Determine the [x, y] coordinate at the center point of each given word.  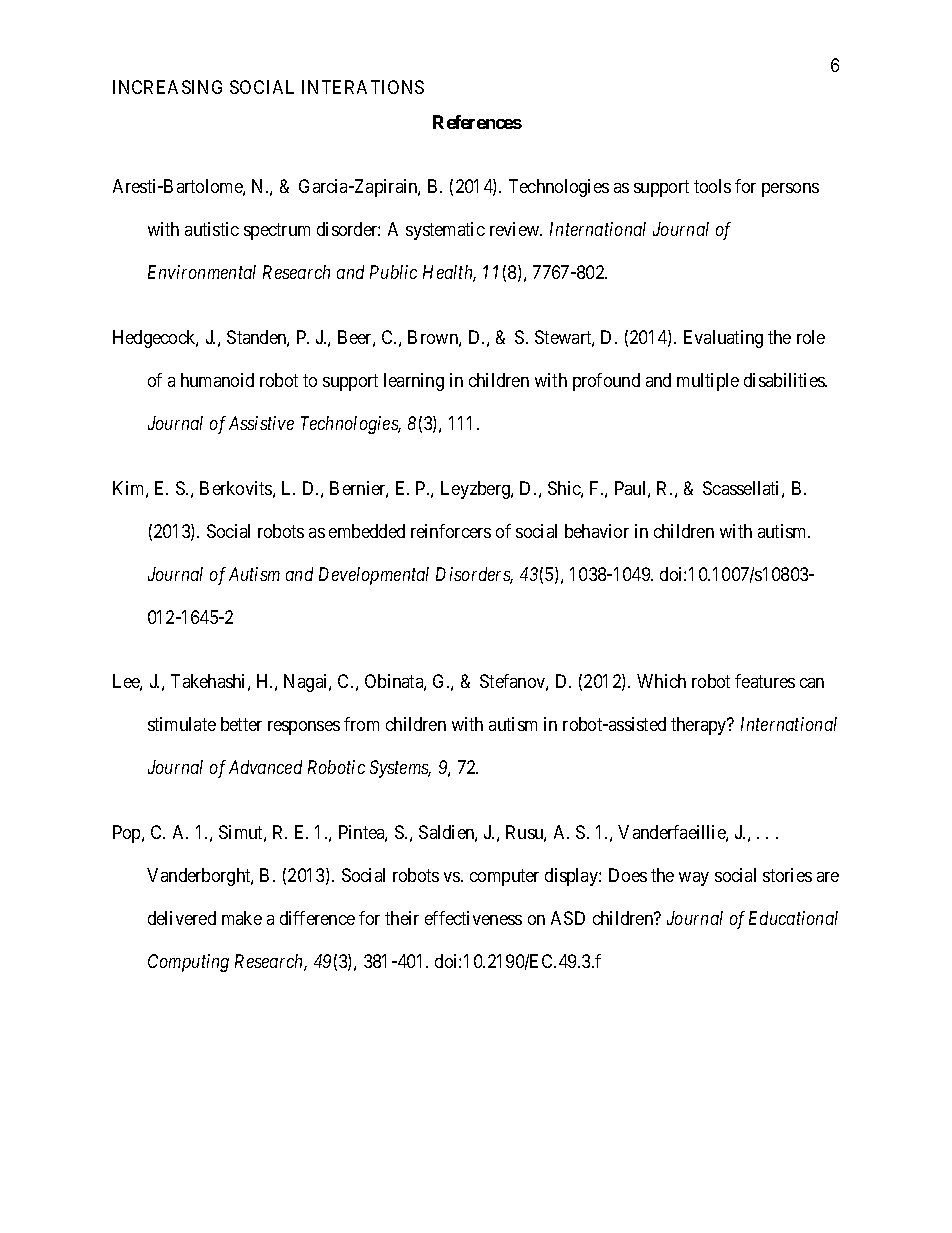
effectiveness [473, 918]
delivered [182, 918]
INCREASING [167, 87]
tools [712, 186]
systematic [445, 231]
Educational [793, 918]
